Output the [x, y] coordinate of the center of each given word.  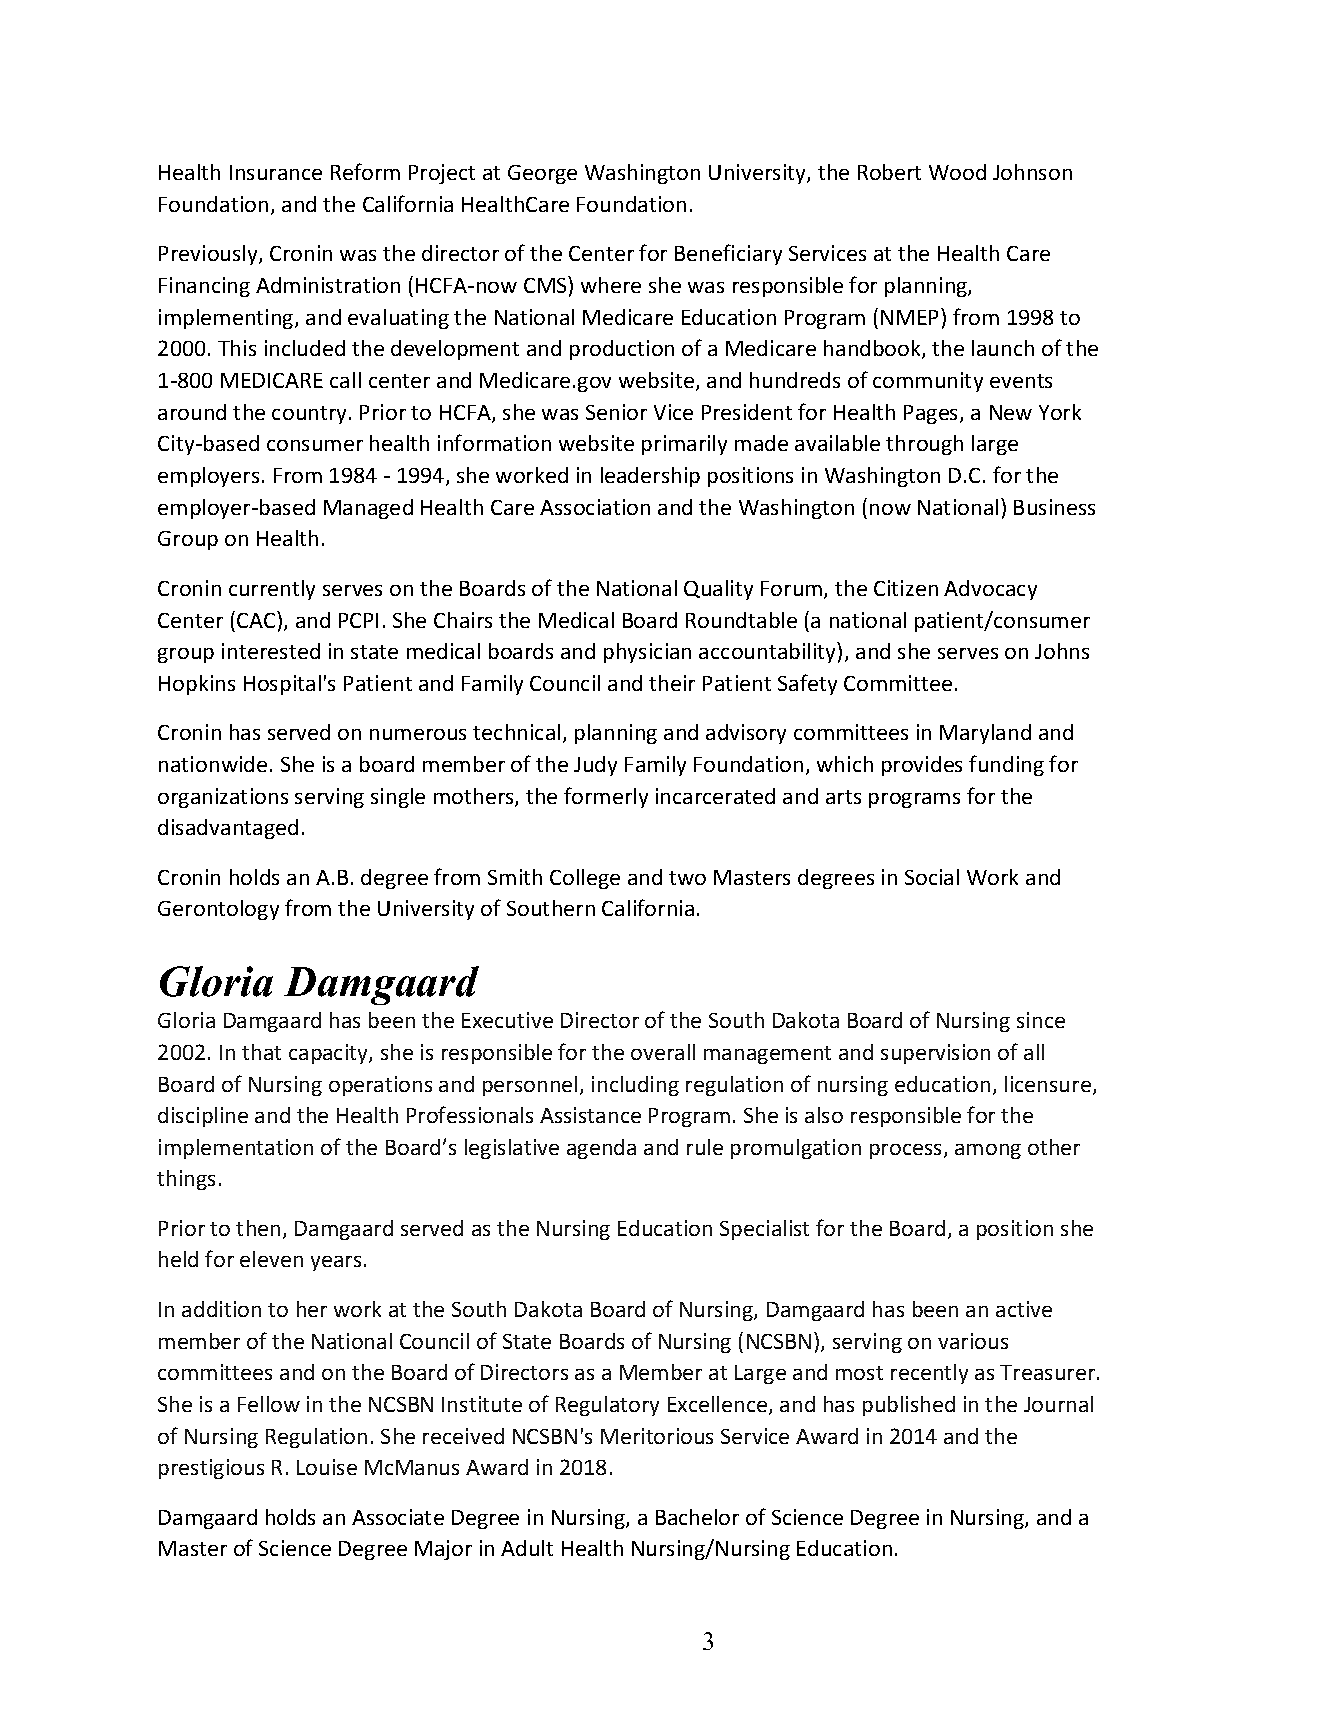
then [258, 1228]
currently [272, 590]
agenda [601, 1149]
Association [595, 507]
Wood [957, 172]
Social [932, 877]
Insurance [276, 172]
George [542, 174]
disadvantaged [228, 829]
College [585, 879]
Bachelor [697, 1517]
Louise [327, 1467]
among [988, 1151]
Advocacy [990, 590]
